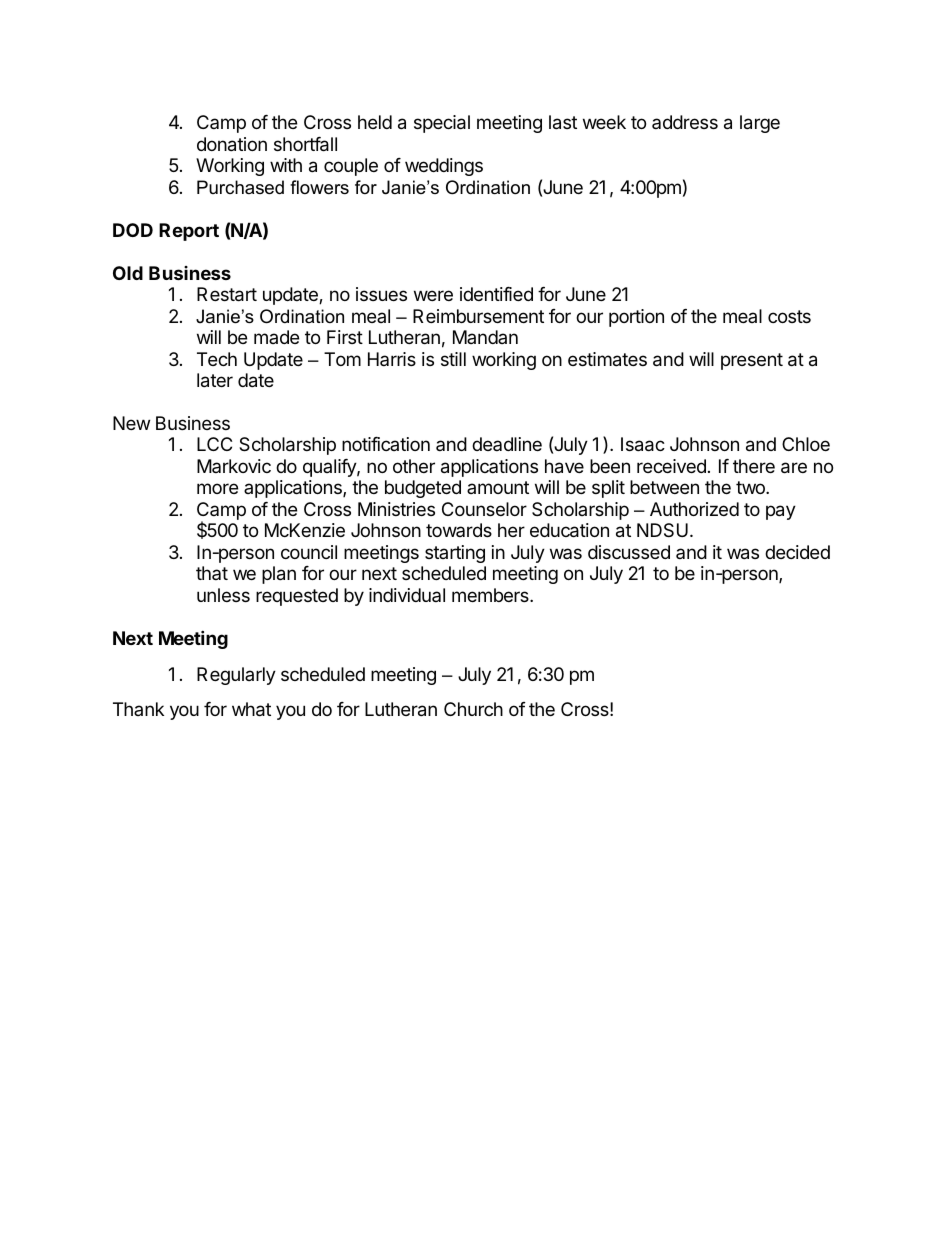 The width and height of the page is (952, 1233). I want to click on donation, so click(232, 144).
